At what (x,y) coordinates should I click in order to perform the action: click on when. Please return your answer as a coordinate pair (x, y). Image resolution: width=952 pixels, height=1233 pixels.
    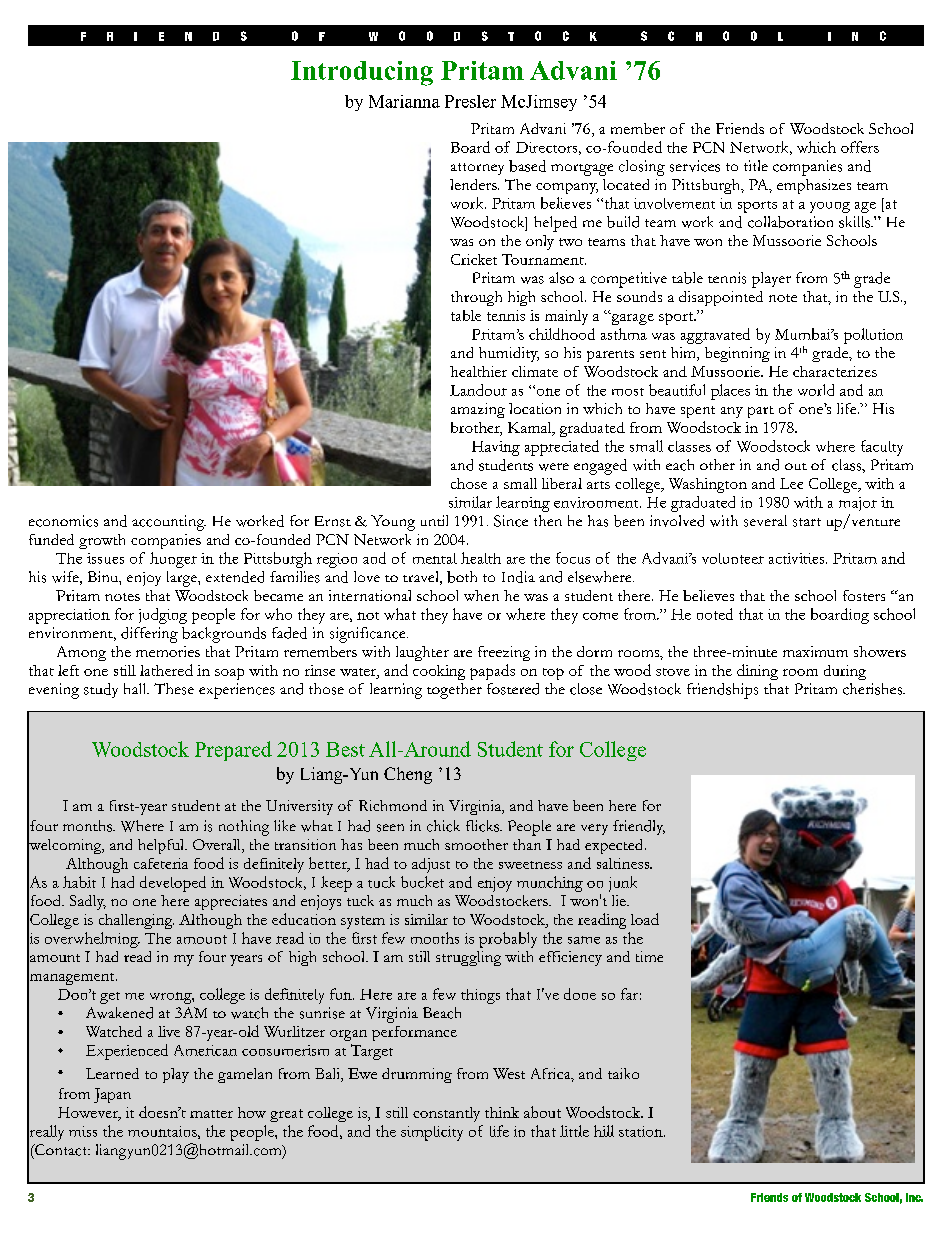
    Looking at the image, I should click on (481, 595).
